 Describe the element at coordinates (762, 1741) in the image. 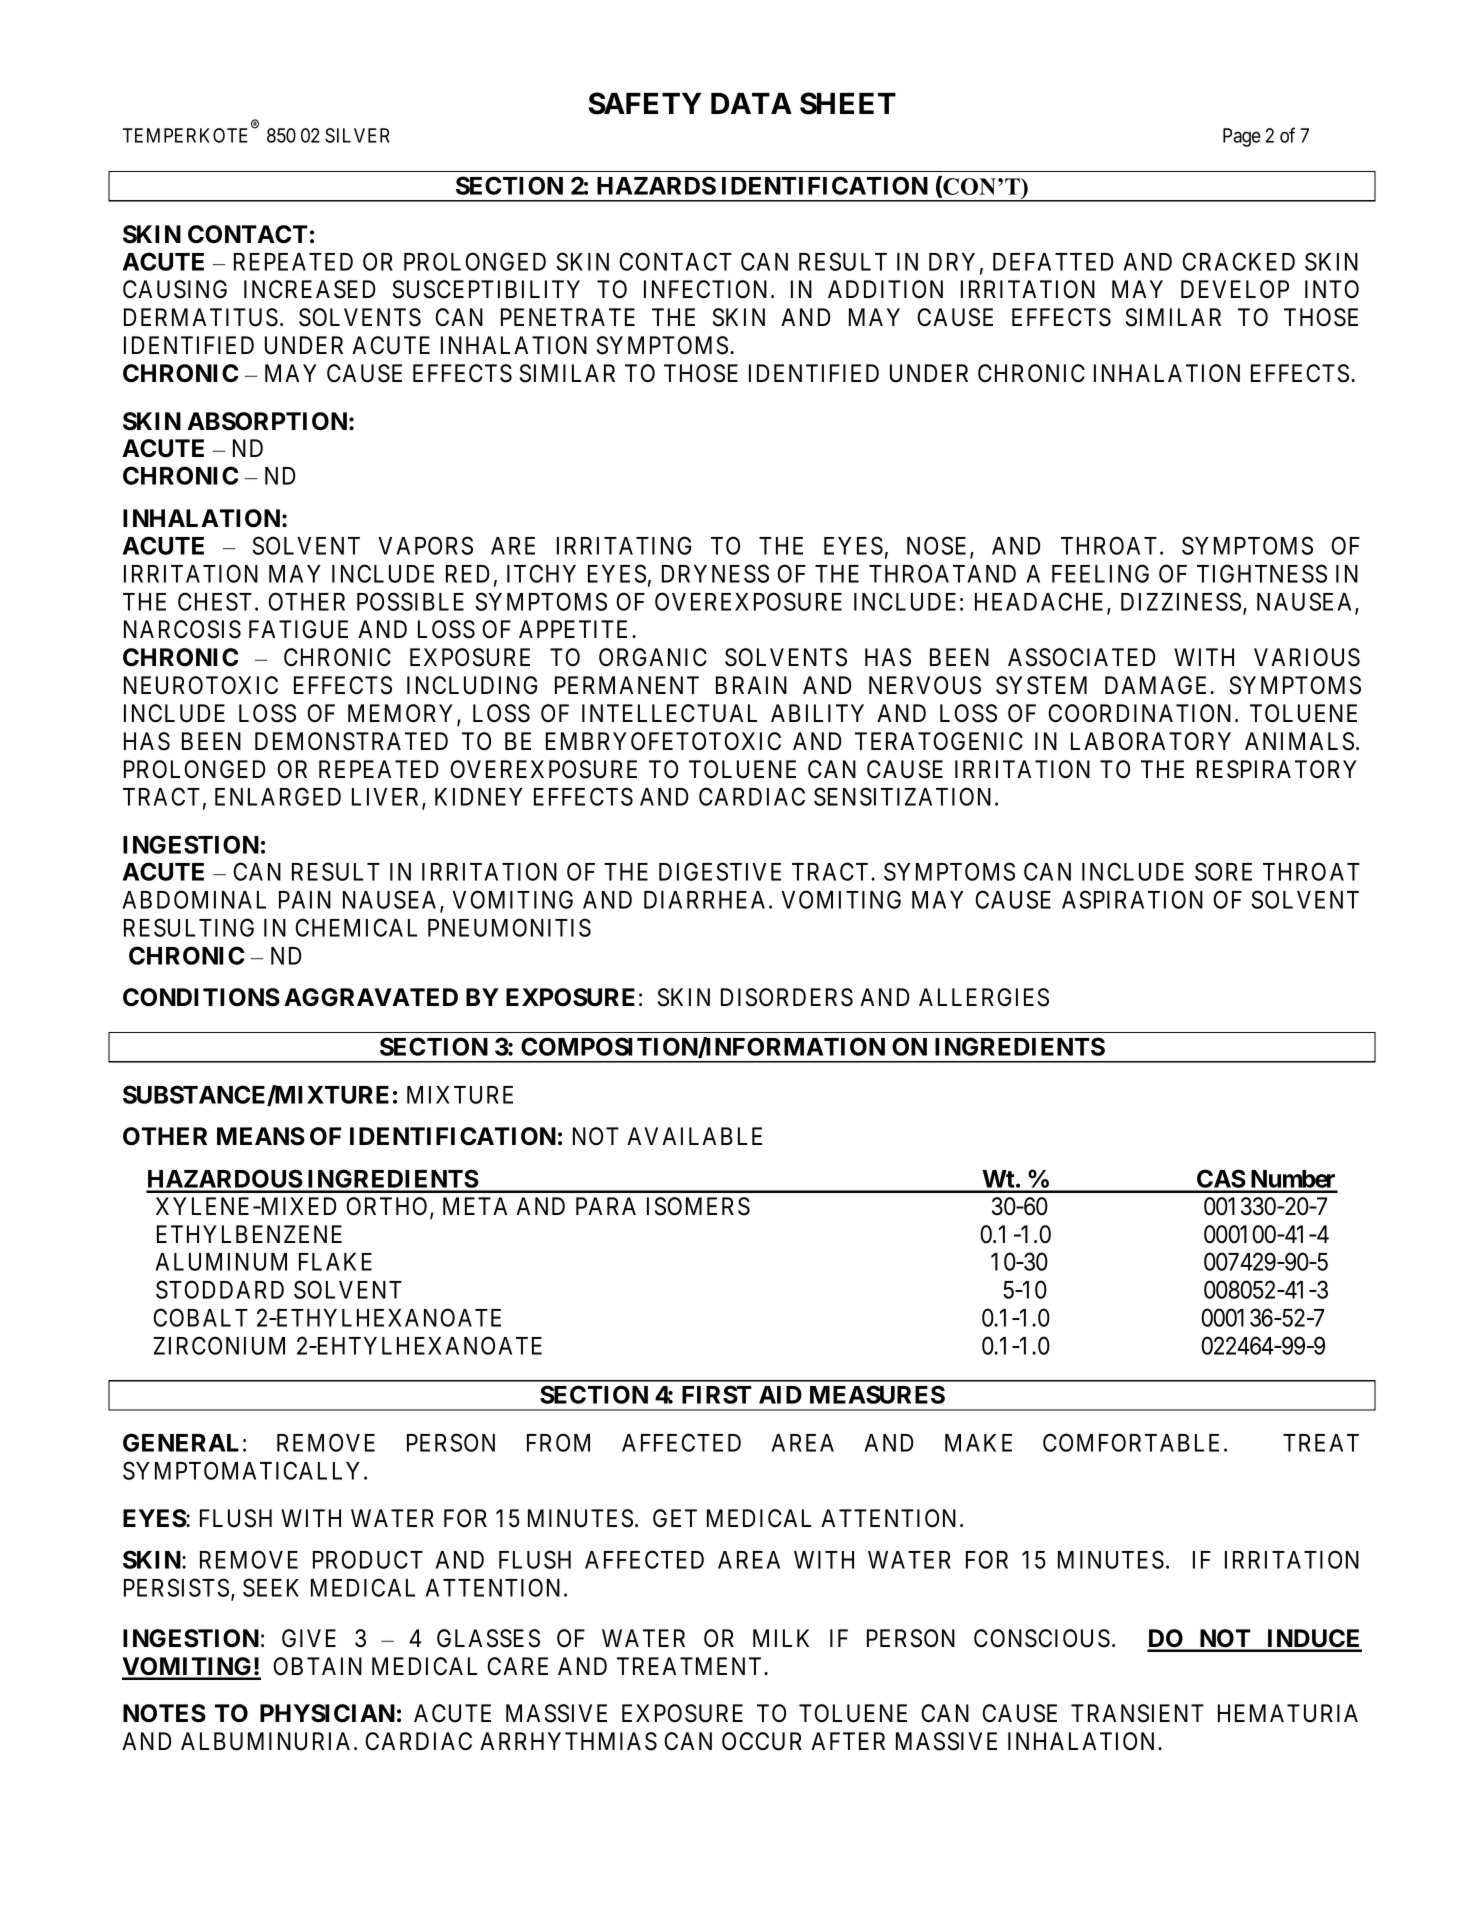

I see `OCCUR` at that location.
